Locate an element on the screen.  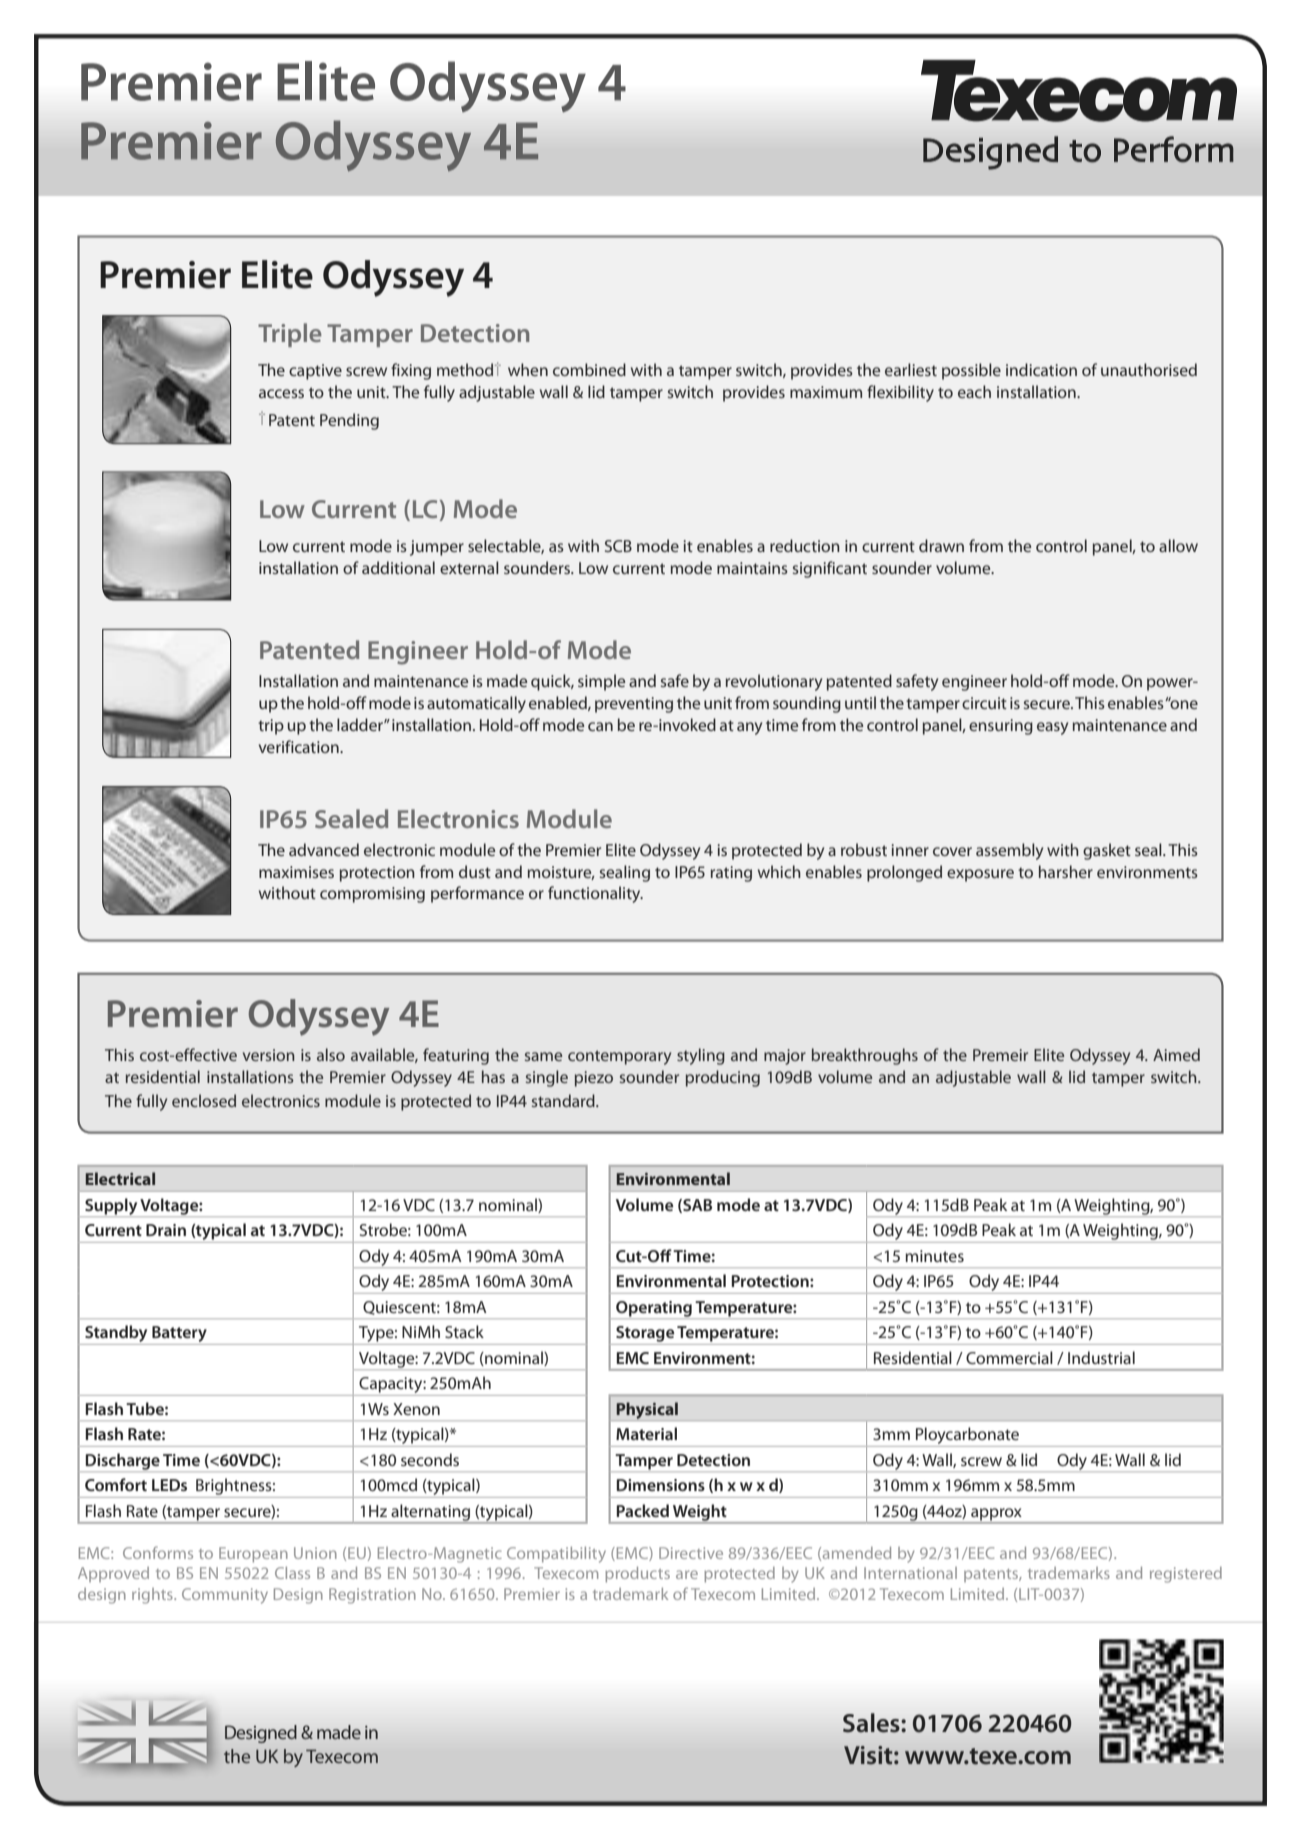
version is located at coordinates (269, 1055).
